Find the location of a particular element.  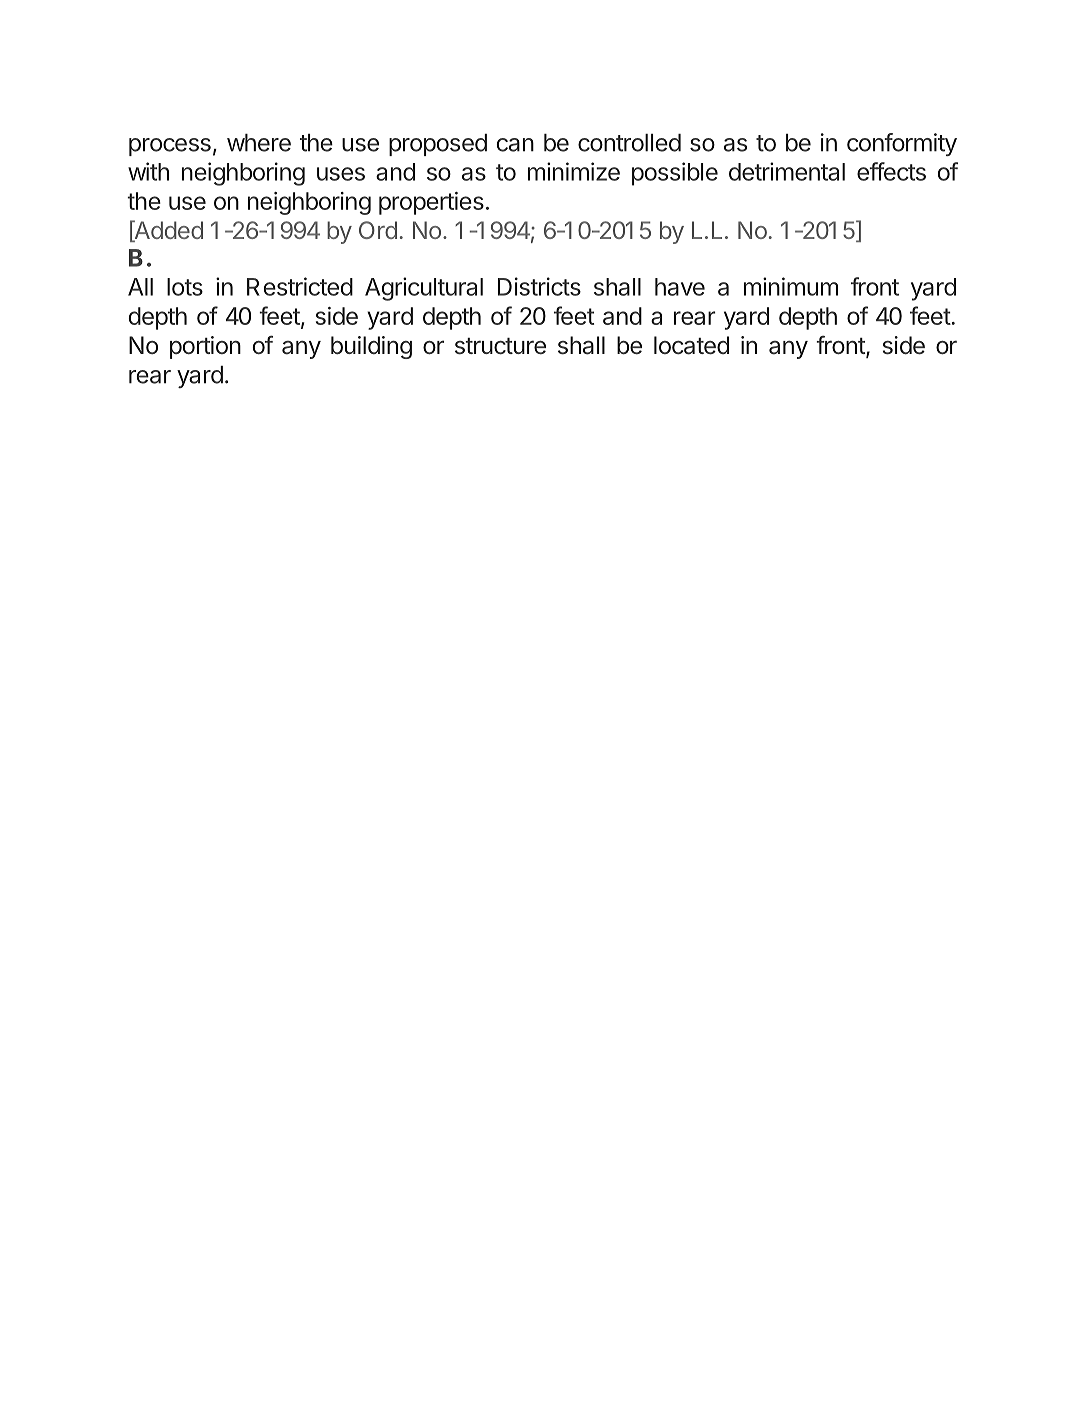

Ord is located at coordinates (378, 230).
